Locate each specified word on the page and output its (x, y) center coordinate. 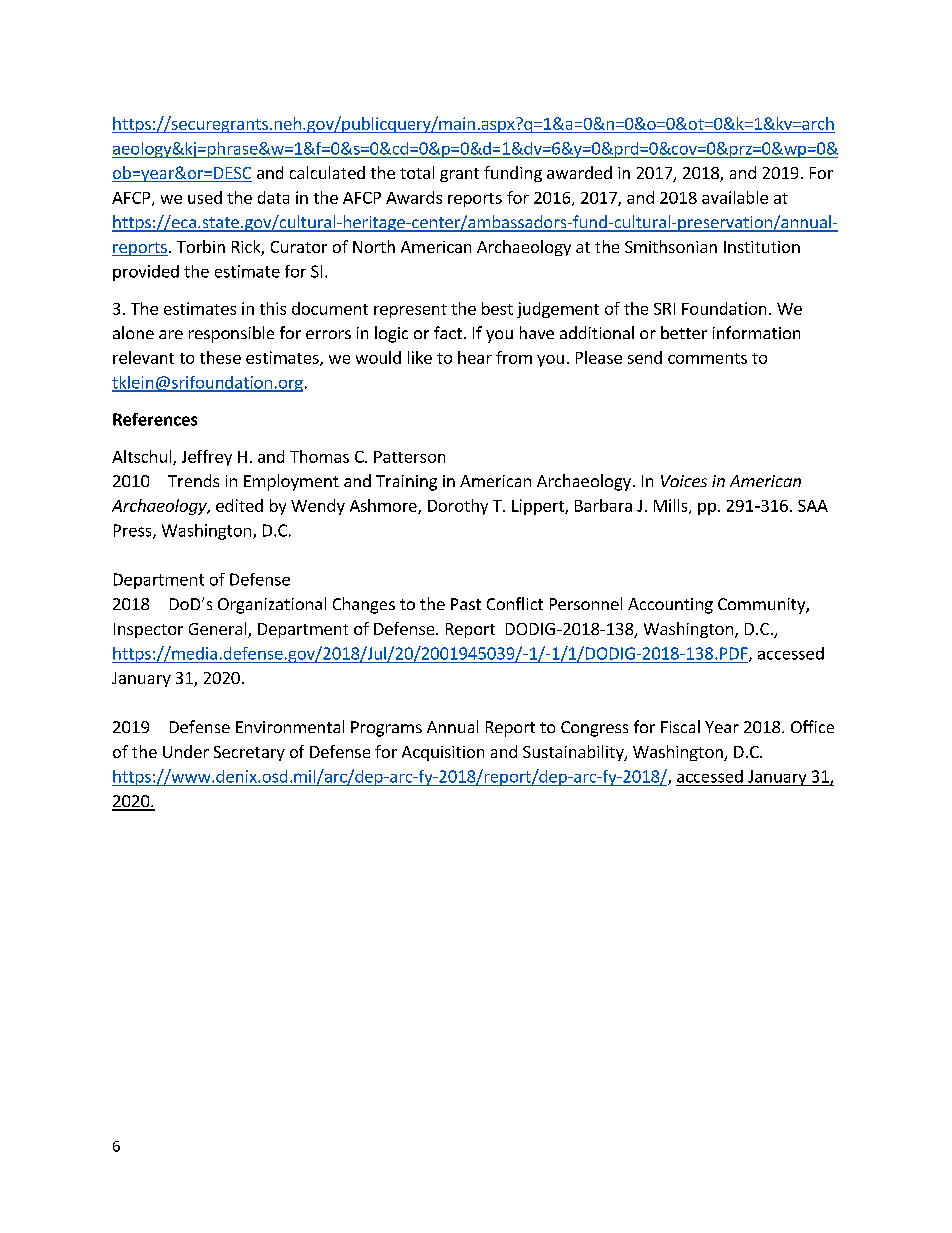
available (735, 197)
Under (186, 751)
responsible (231, 334)
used (205, 197)
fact (448, 332)
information (756, 332)
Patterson (409, 457)
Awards (414, 197)
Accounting (670, 606)
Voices (684, 481)
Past (466, 604)
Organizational (272, 605)
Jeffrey (207, 458)
